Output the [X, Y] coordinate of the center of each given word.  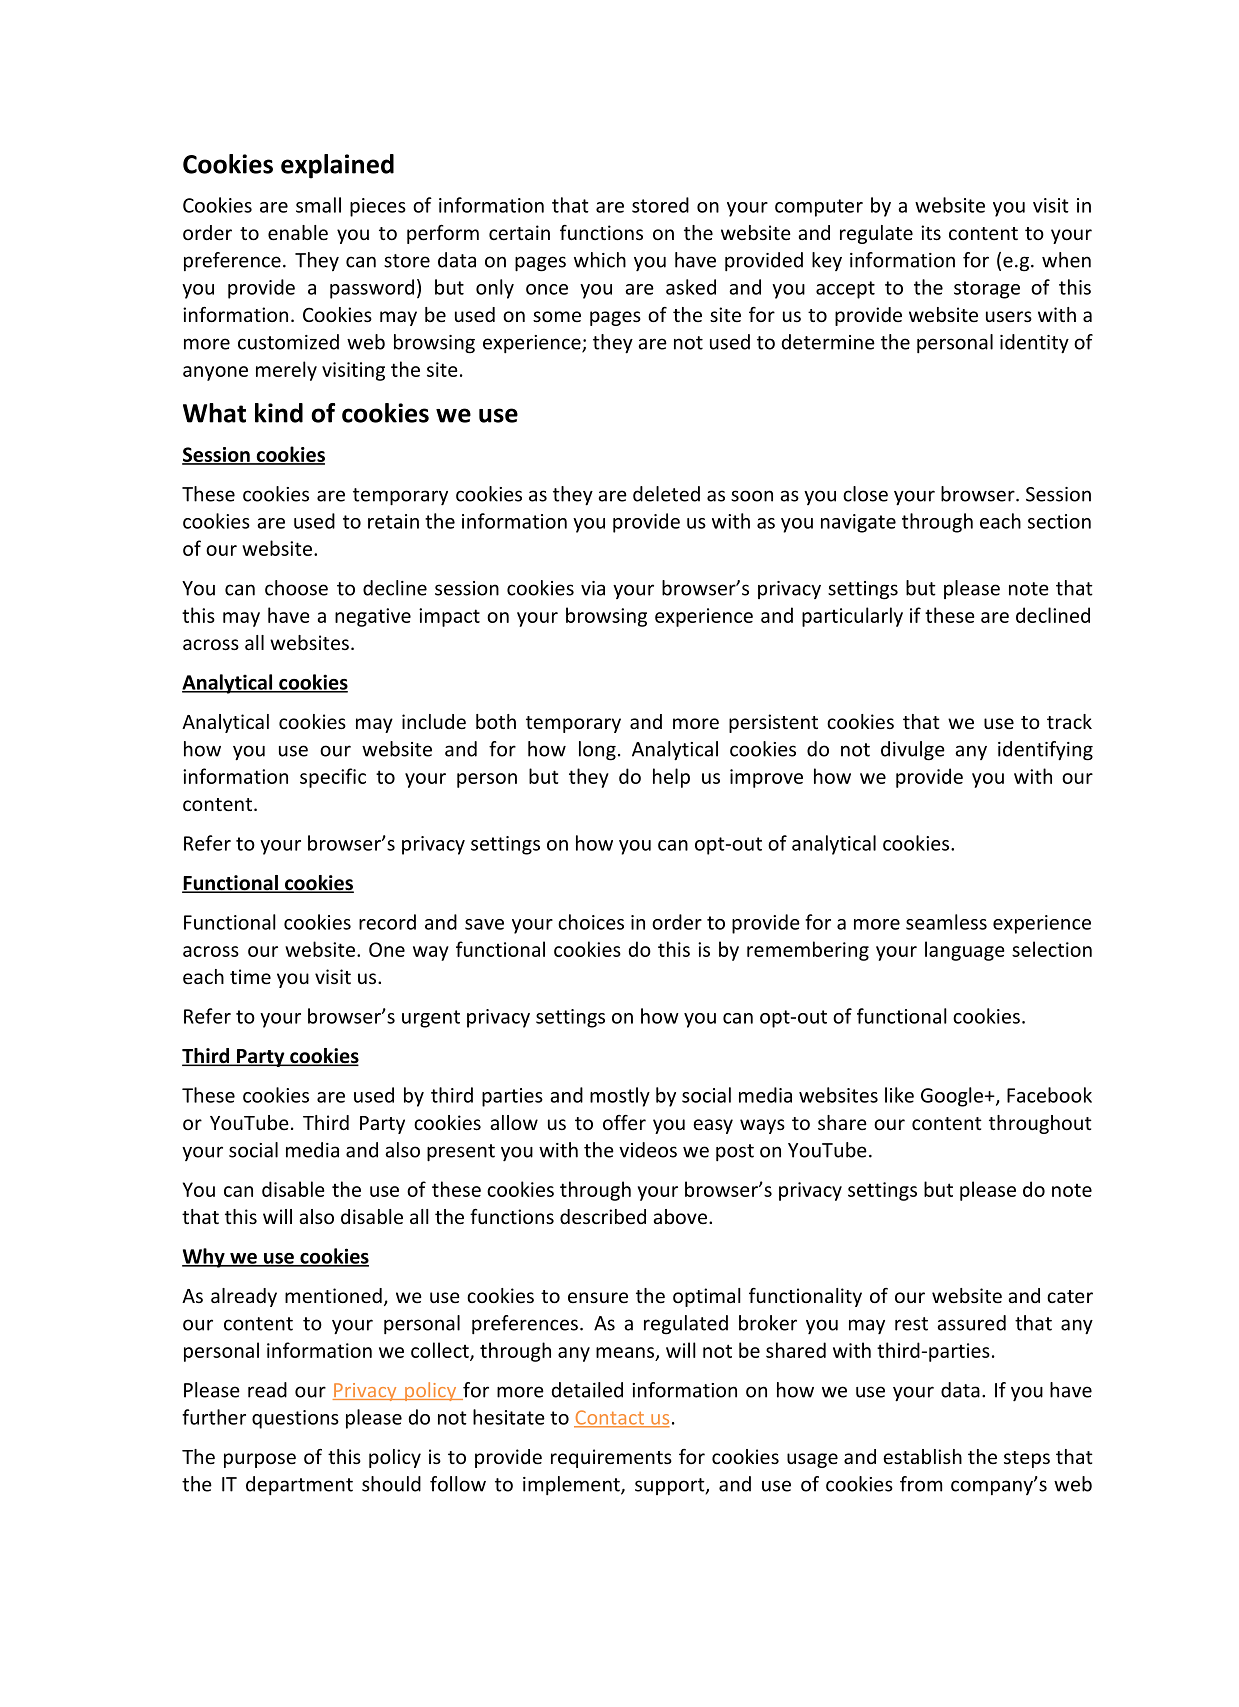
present [461, 1153]
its [931, 232]
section [1059, 521]
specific [333, 778]
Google [952, 1097]
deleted [666, 494]
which [600, 260]
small [318, 205]
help [671, 778]
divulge [913, 751]
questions [295, 1419]
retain [393, 521]
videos [648, 1150]
